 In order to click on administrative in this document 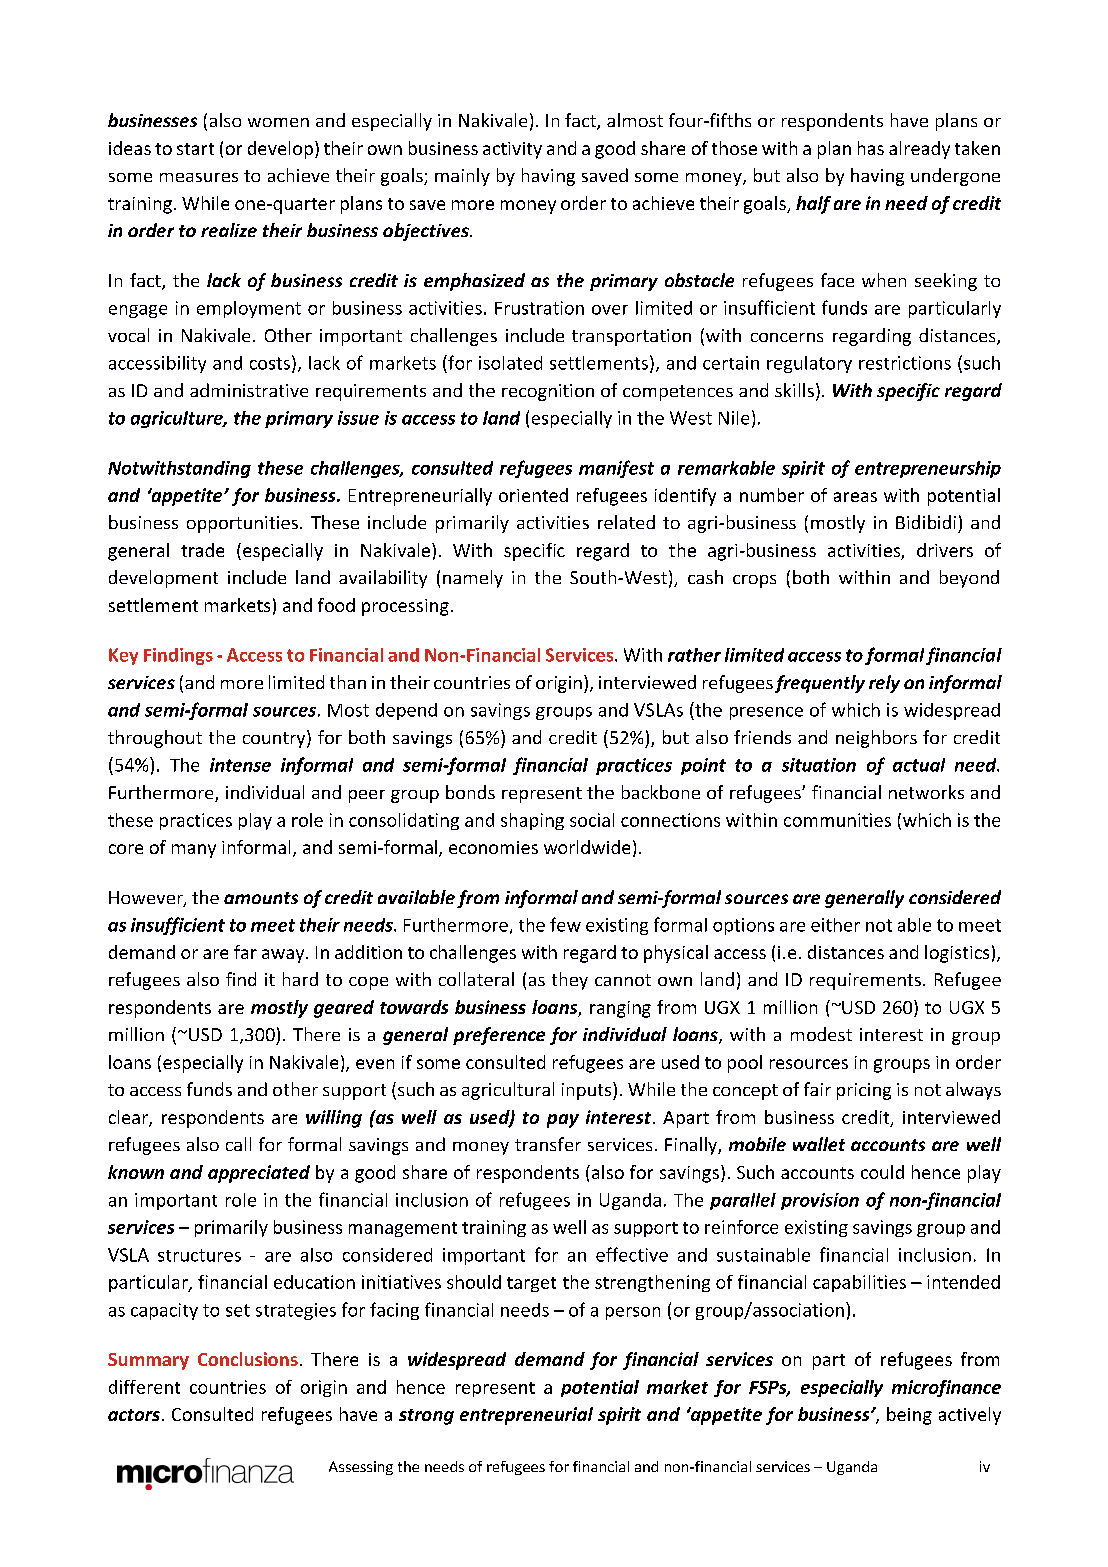, I will do `click(249, 390)`.
